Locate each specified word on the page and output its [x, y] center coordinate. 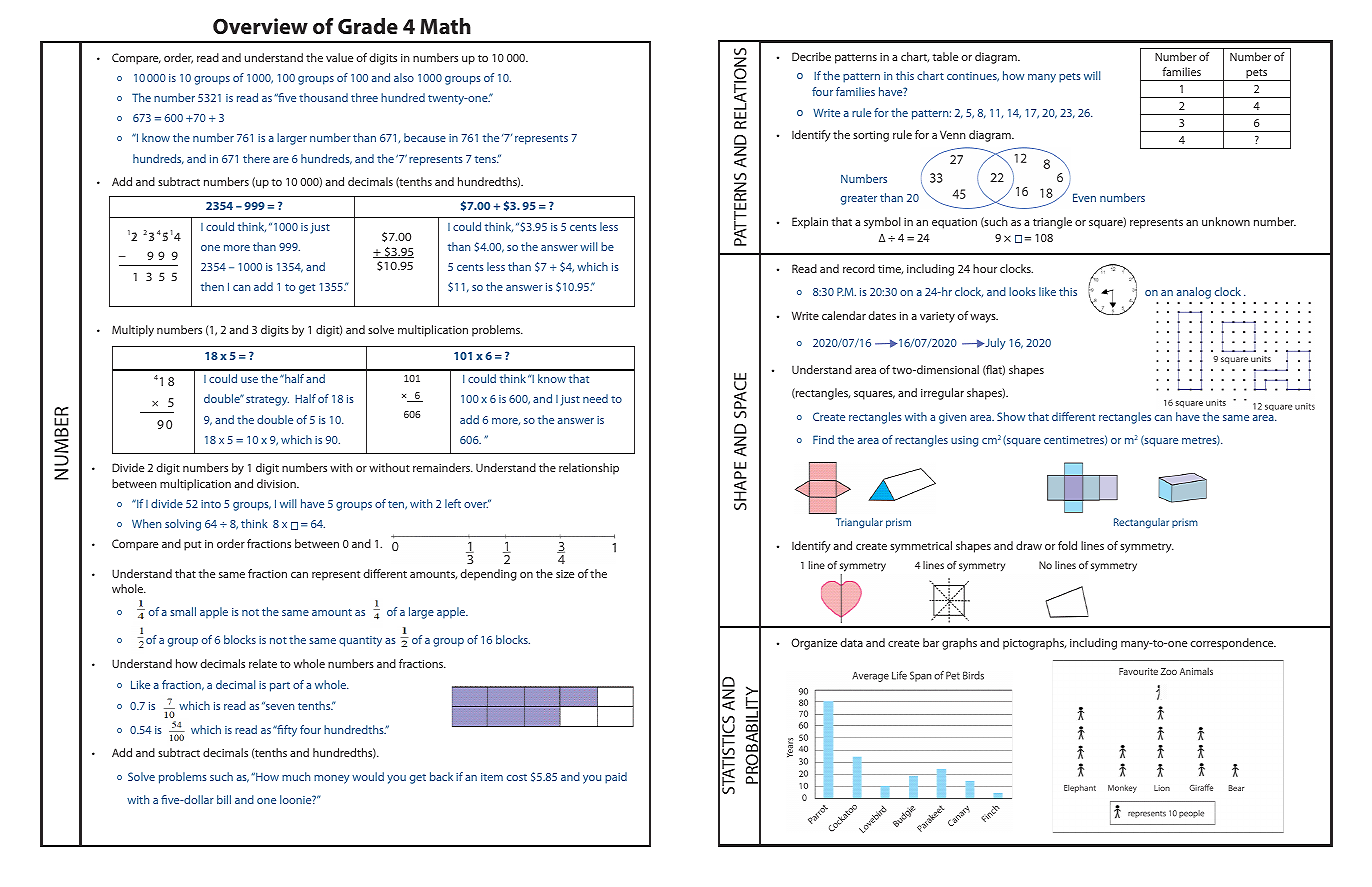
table [945, 56]
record [859, 268]
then [212, 286]
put [192, 546]
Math [445, 26]
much [296, 776]
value [339, 57]
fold [1067, 545]
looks [1022, 291]
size [565, 574]
